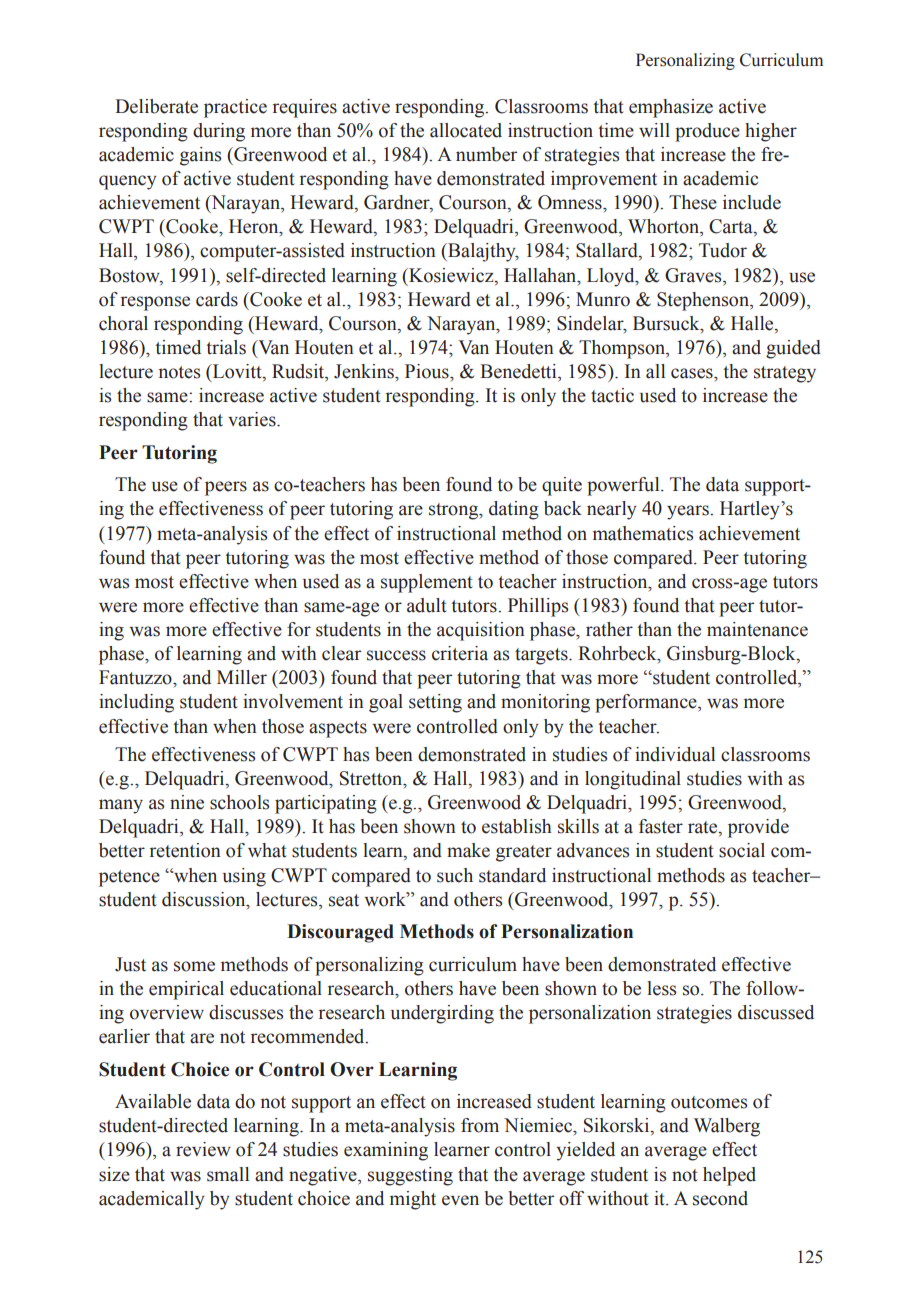  I want to click on even, so click(460, 1200).
